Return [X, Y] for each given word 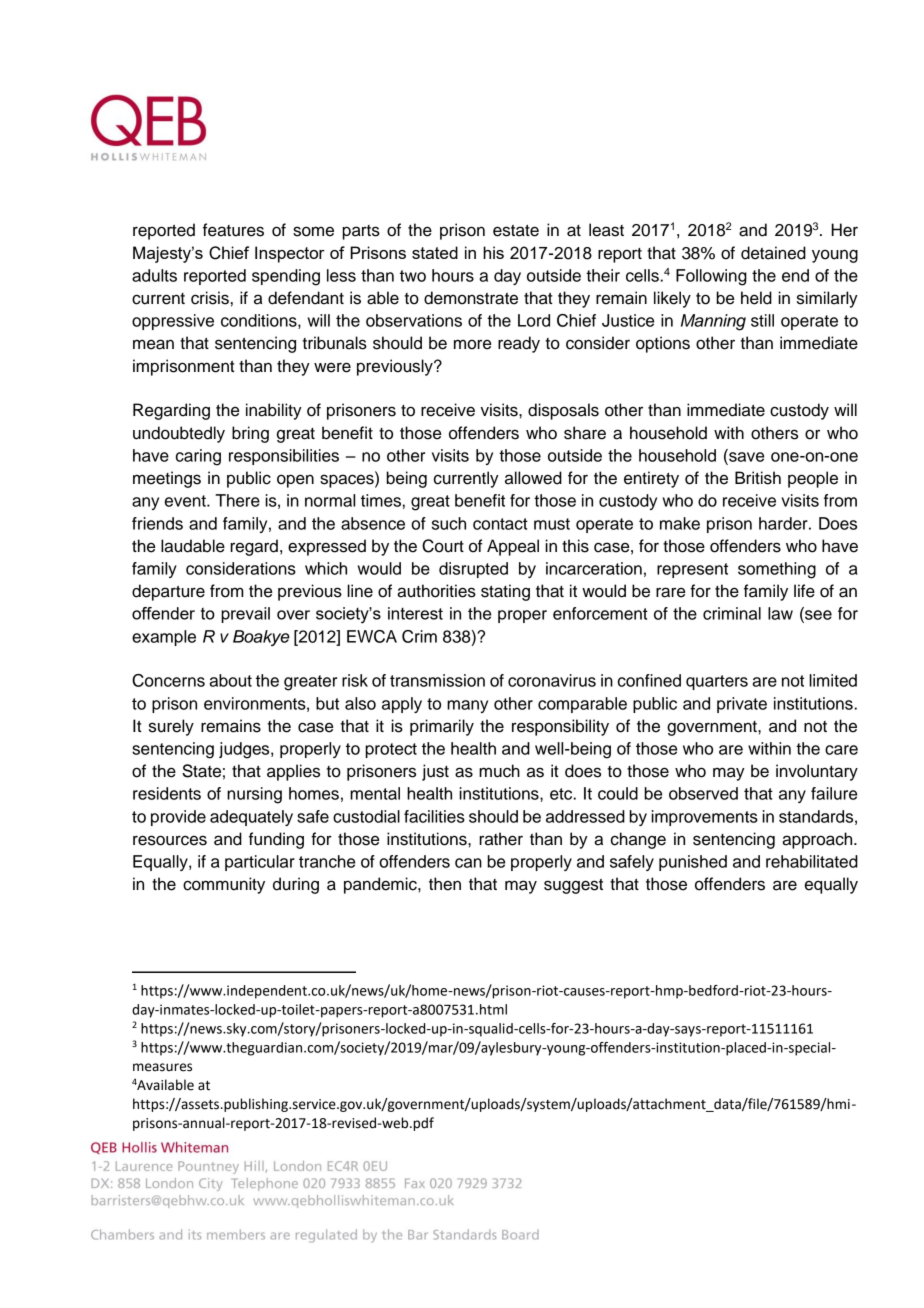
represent [692, 570]
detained [773, 253]
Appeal [513, 547]
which [326, 568]
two [413, 276]
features [233, 230]
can [468, 863]
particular [260, 863]
